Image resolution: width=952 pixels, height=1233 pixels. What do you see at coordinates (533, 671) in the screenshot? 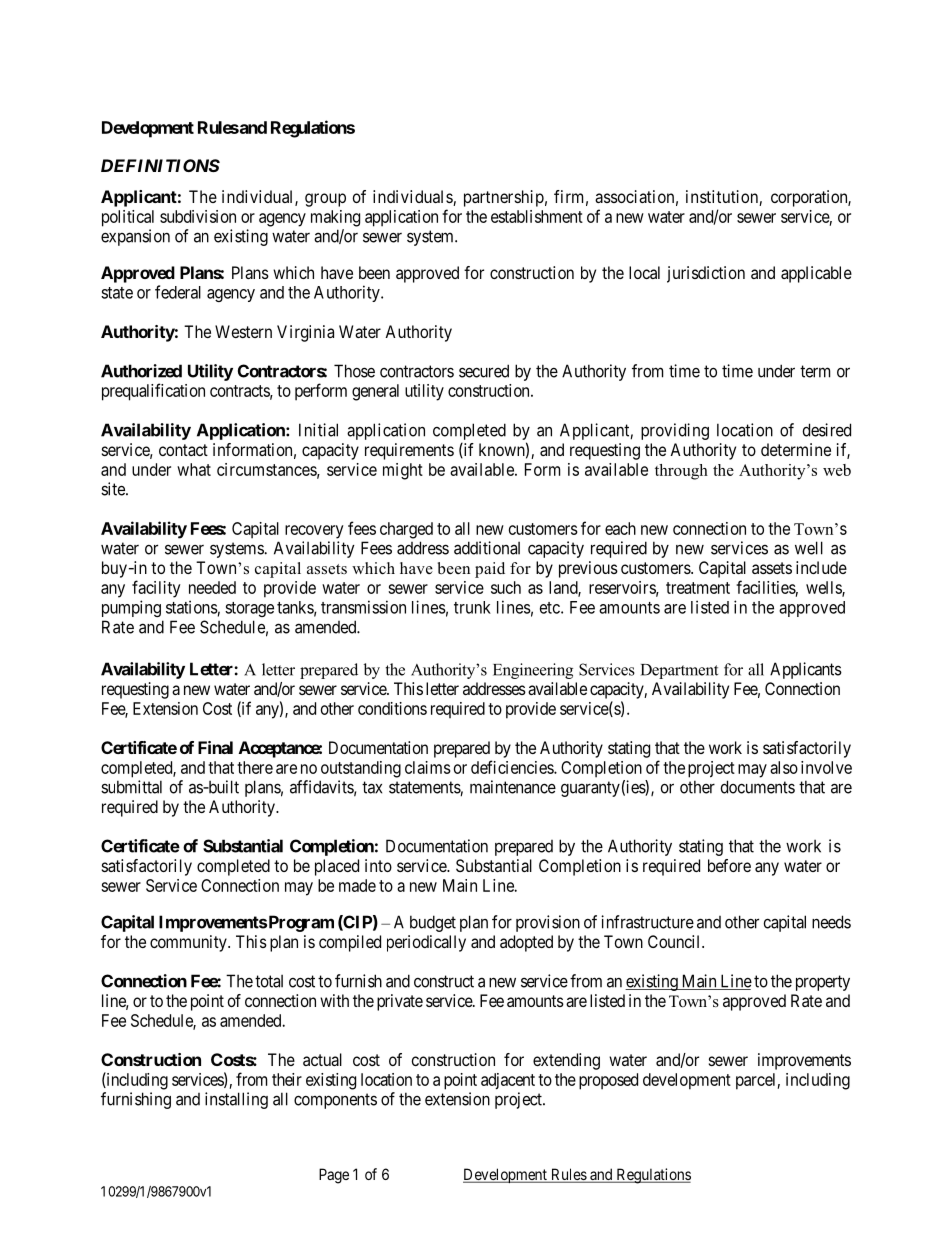
I see `Engineering` at bounding box center [533, 671].
